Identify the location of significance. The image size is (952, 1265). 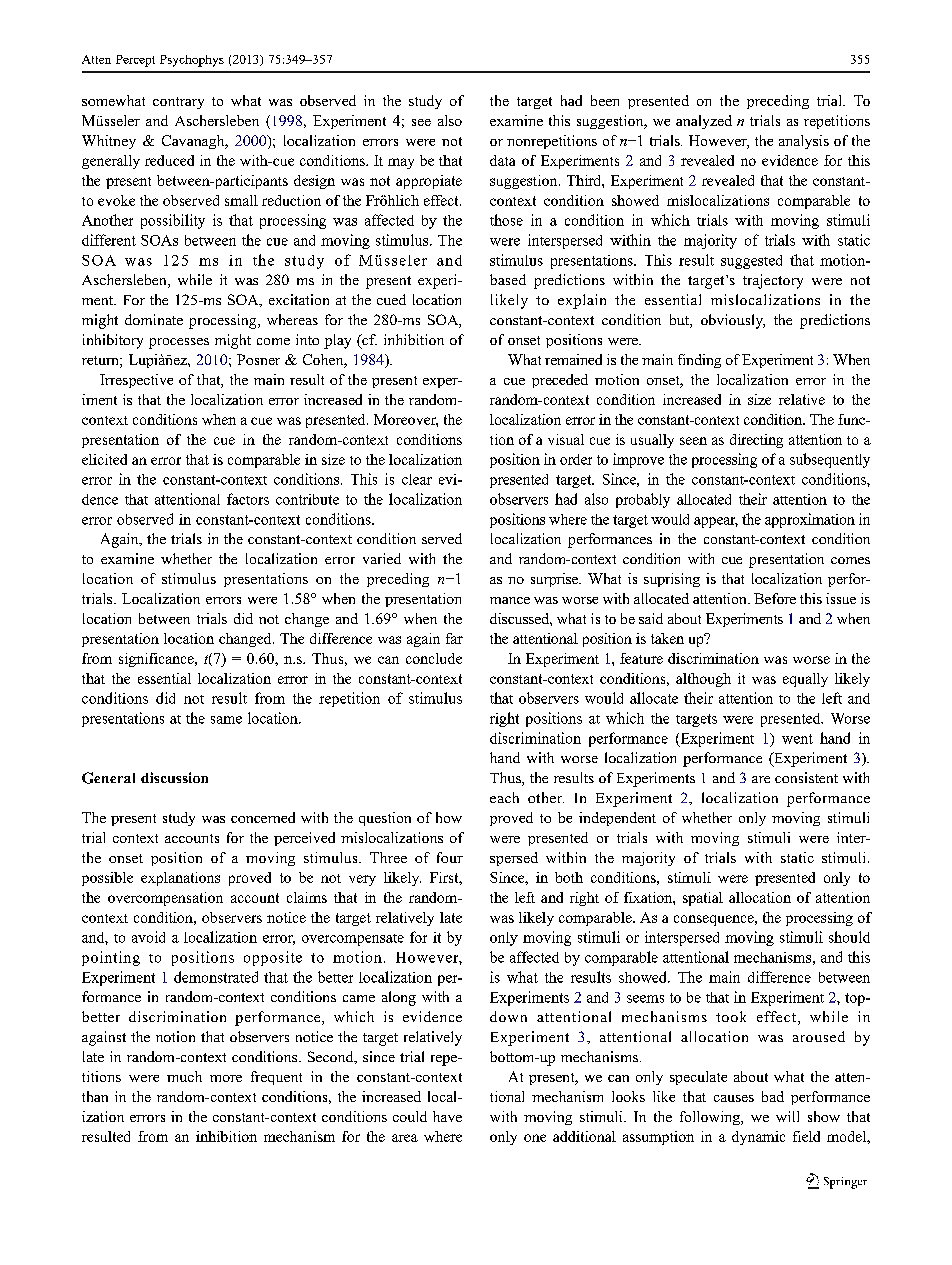
(157, 660).
